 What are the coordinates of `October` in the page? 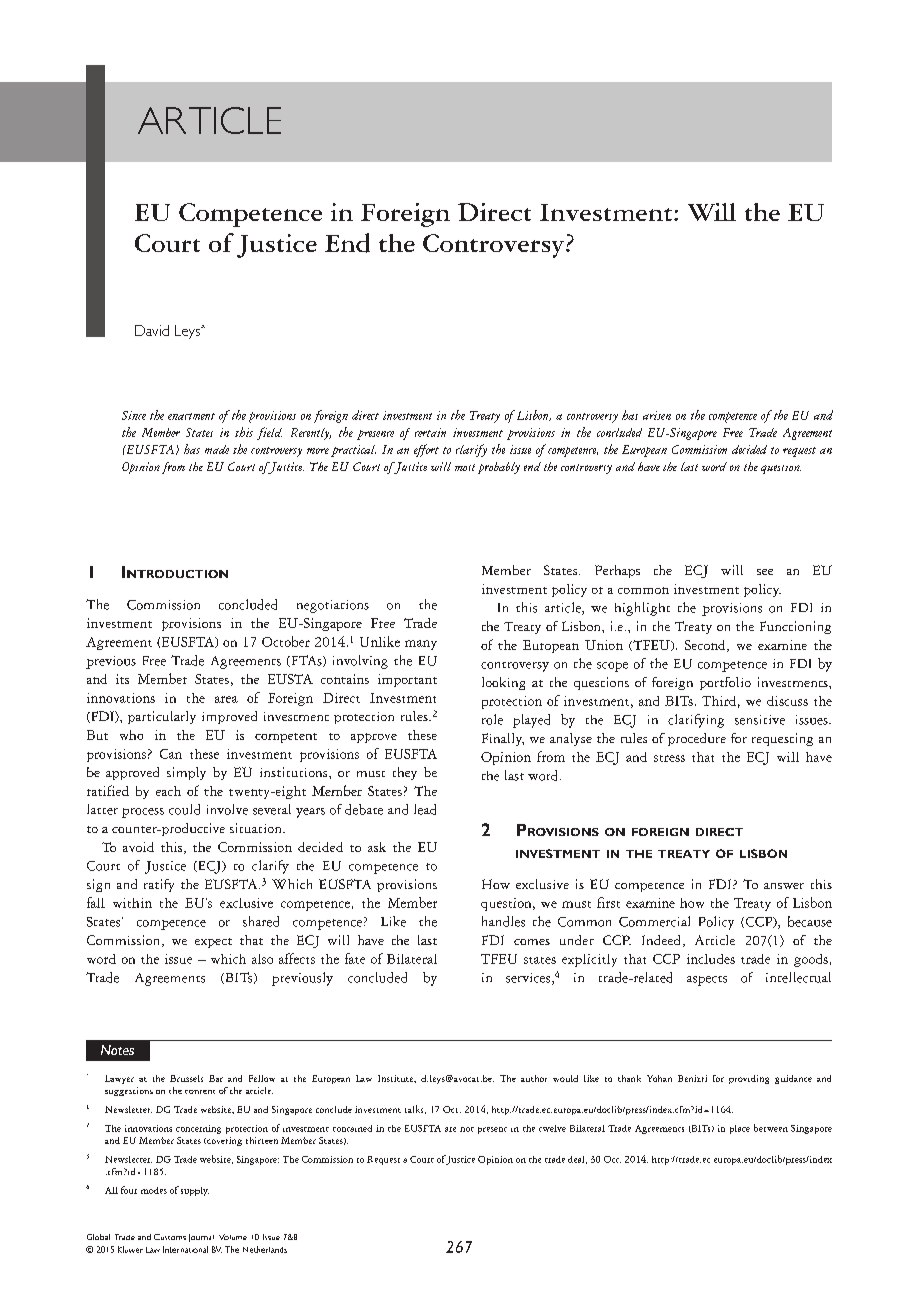 It's located at (286, 641).
